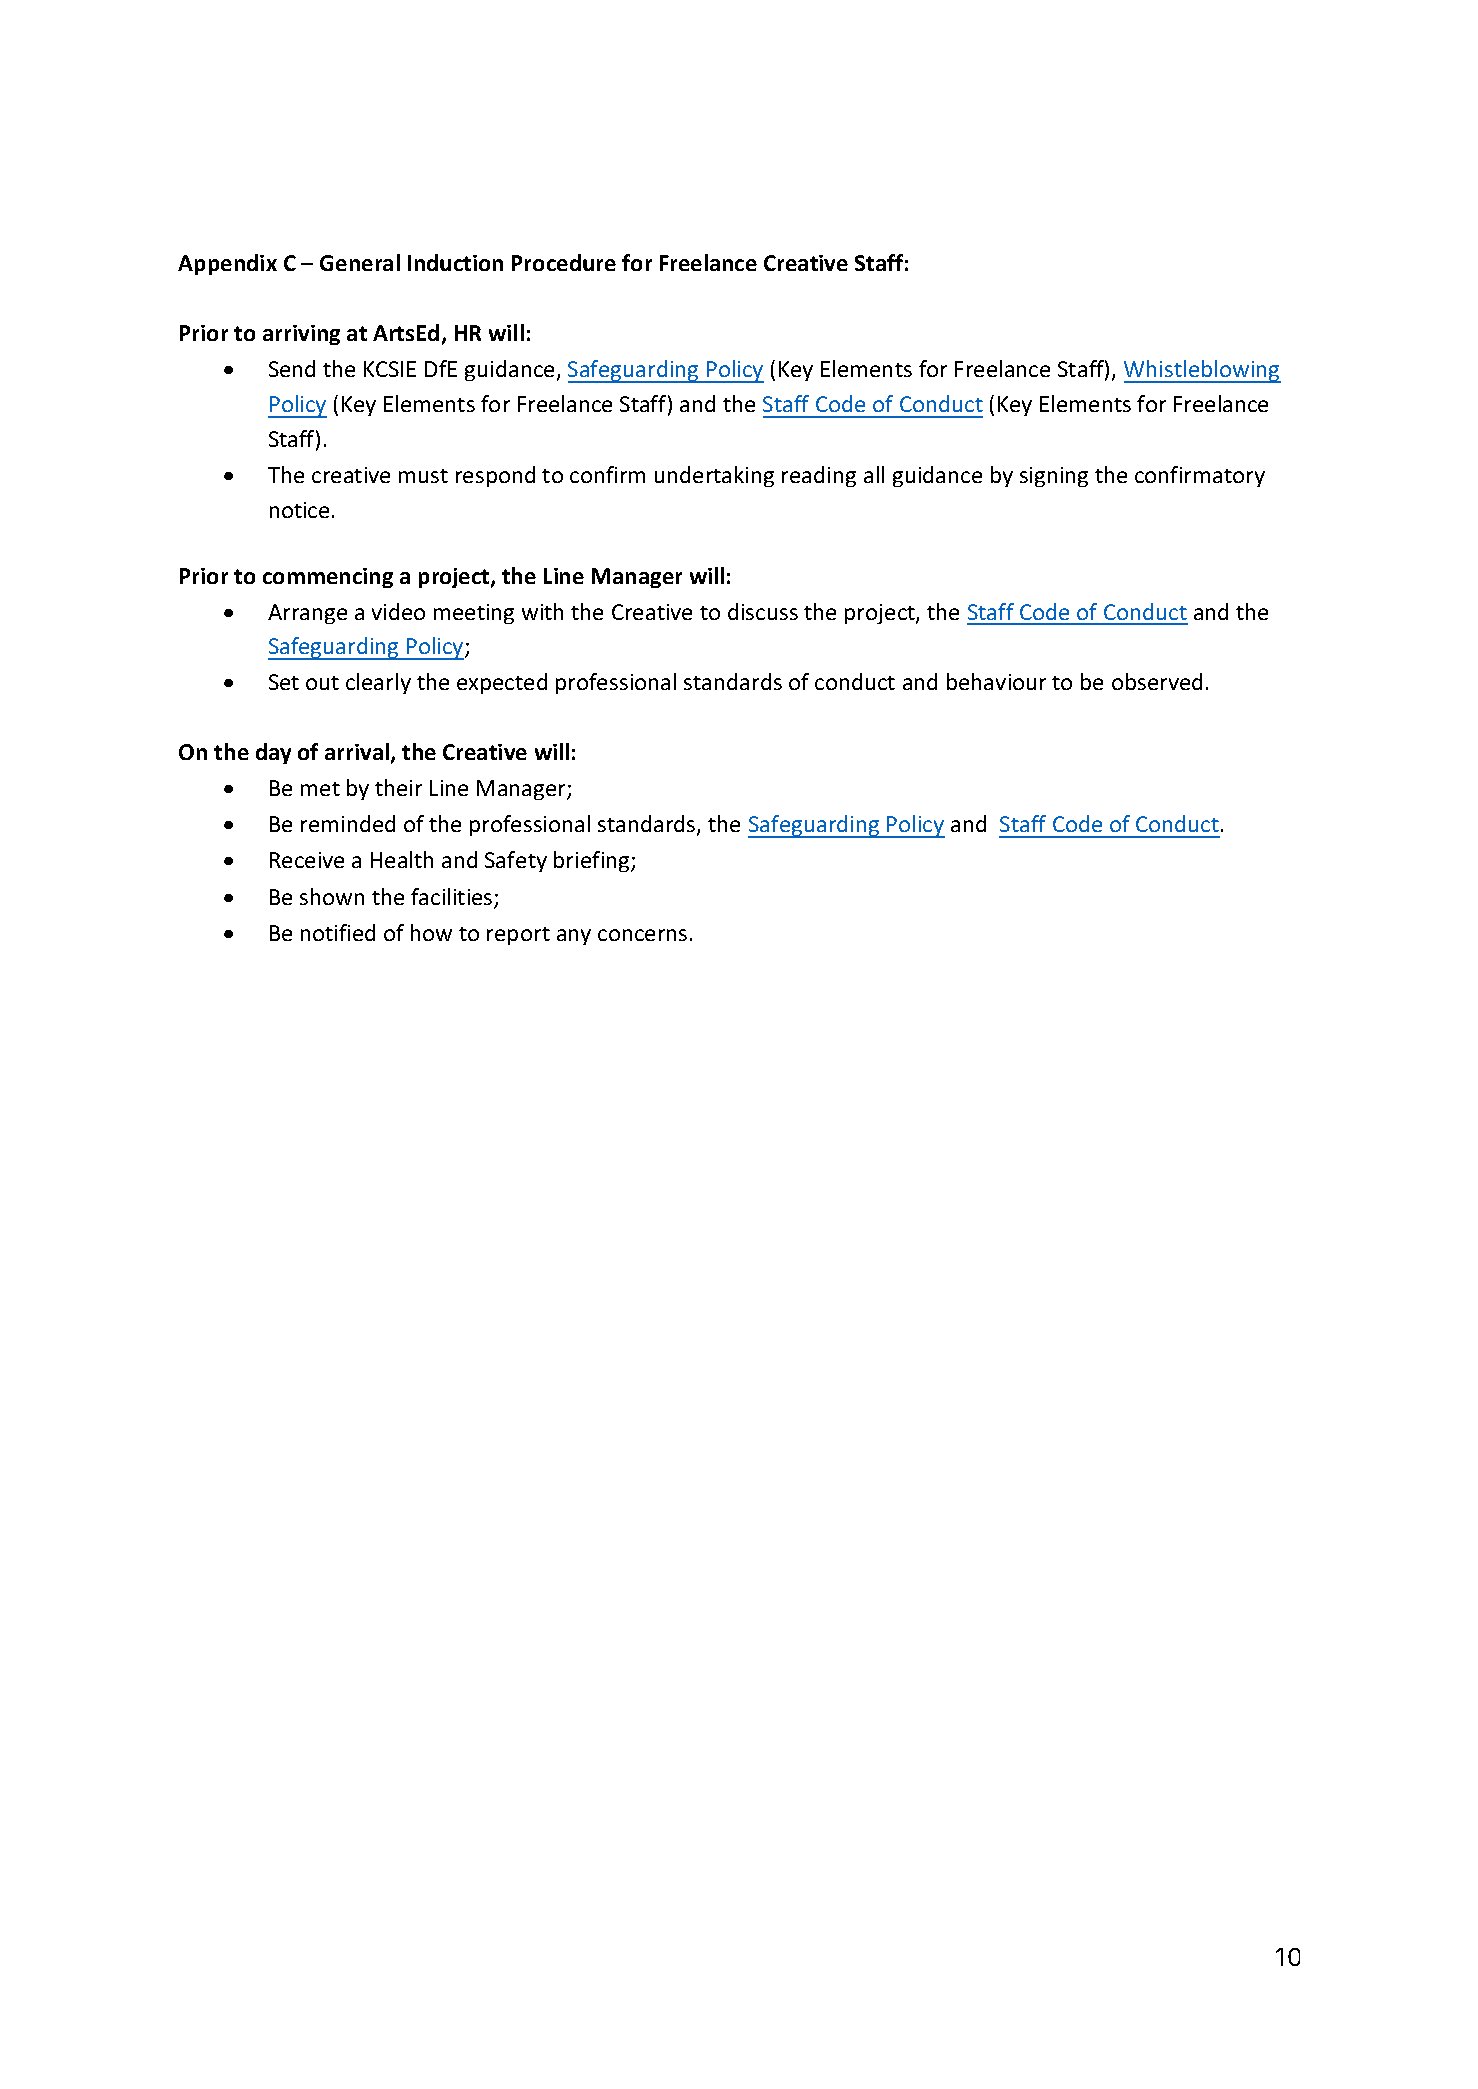 The height and width of the screenshot is (2089, 1478). I want to click on day, so click(273, 753).
